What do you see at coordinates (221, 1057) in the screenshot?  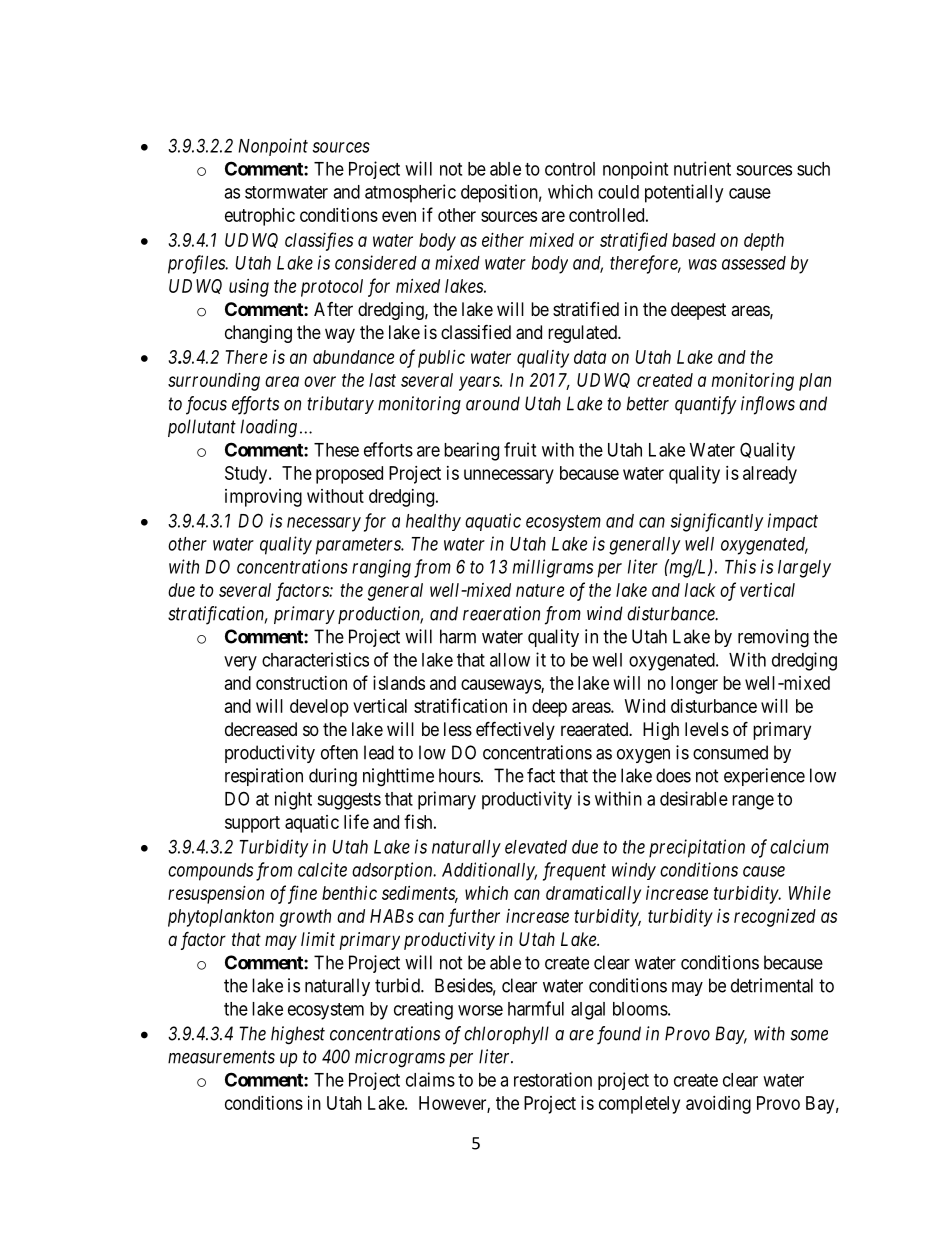 I see `measurements` at bounding box center [221, 1057].
